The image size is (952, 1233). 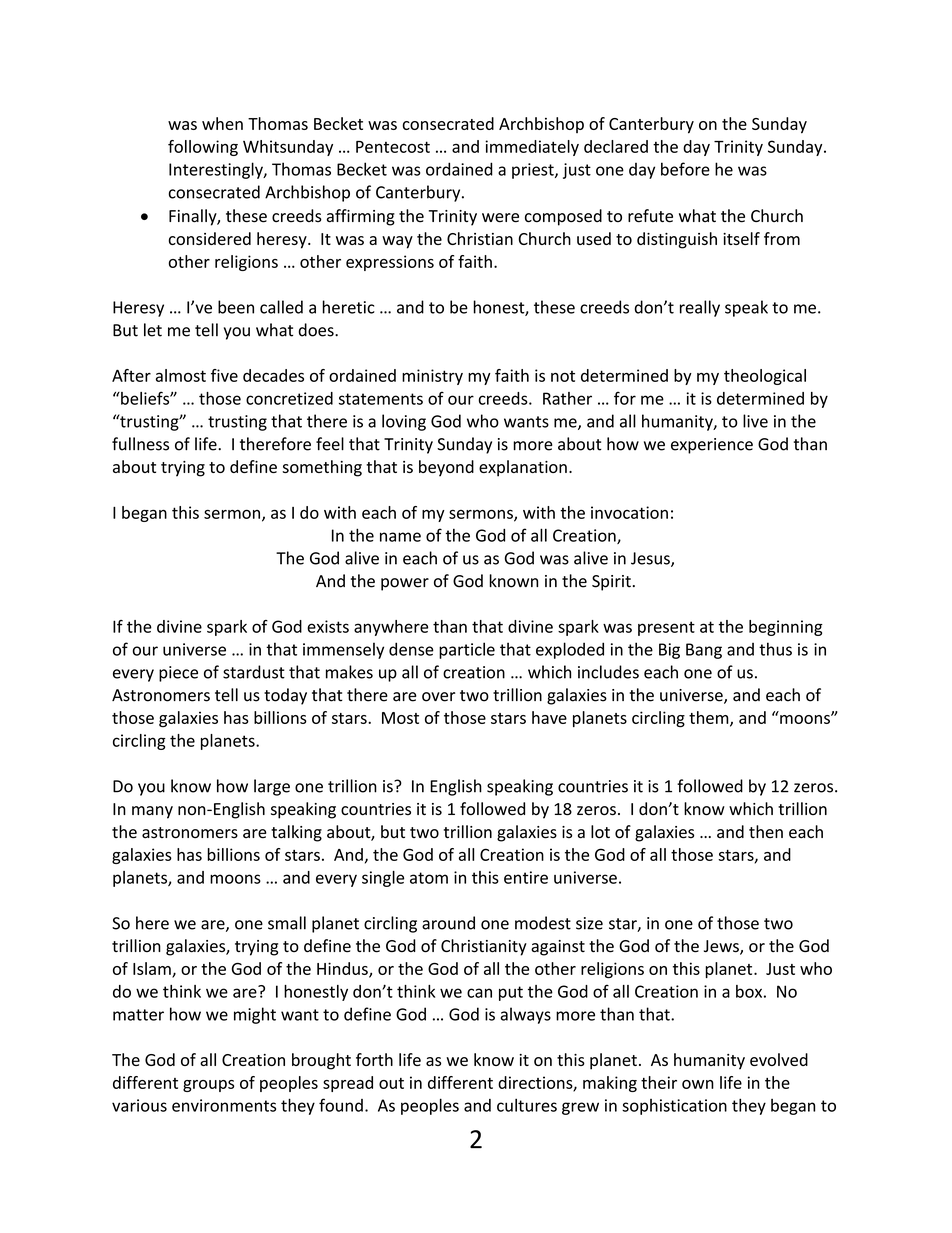 I want to click on following, so click(x=203, y=148).
